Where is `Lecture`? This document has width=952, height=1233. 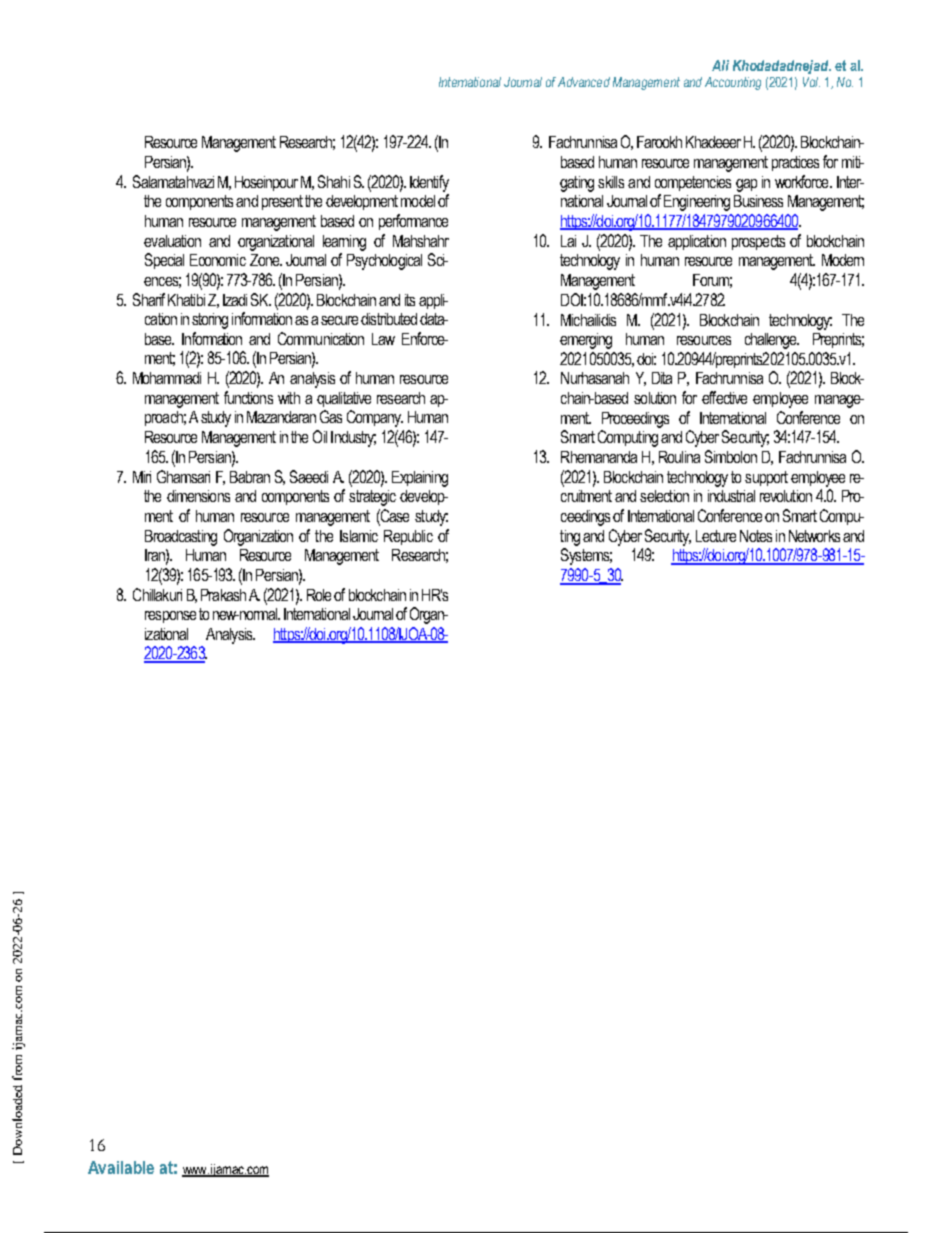 Lecture is located at coordinates (716, 536).
